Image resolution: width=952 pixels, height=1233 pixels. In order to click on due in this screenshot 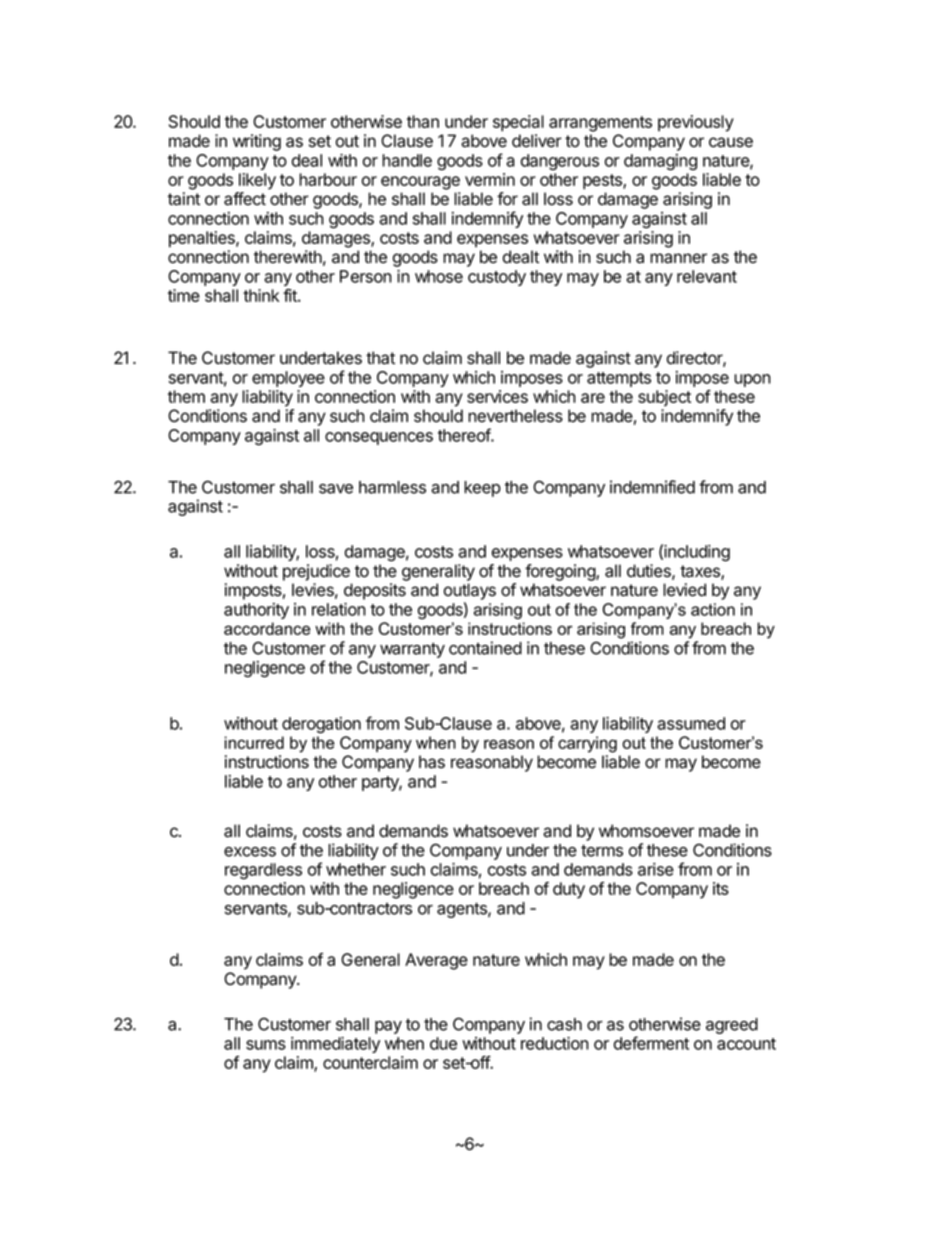, I will do `click(443, 1043)`.
